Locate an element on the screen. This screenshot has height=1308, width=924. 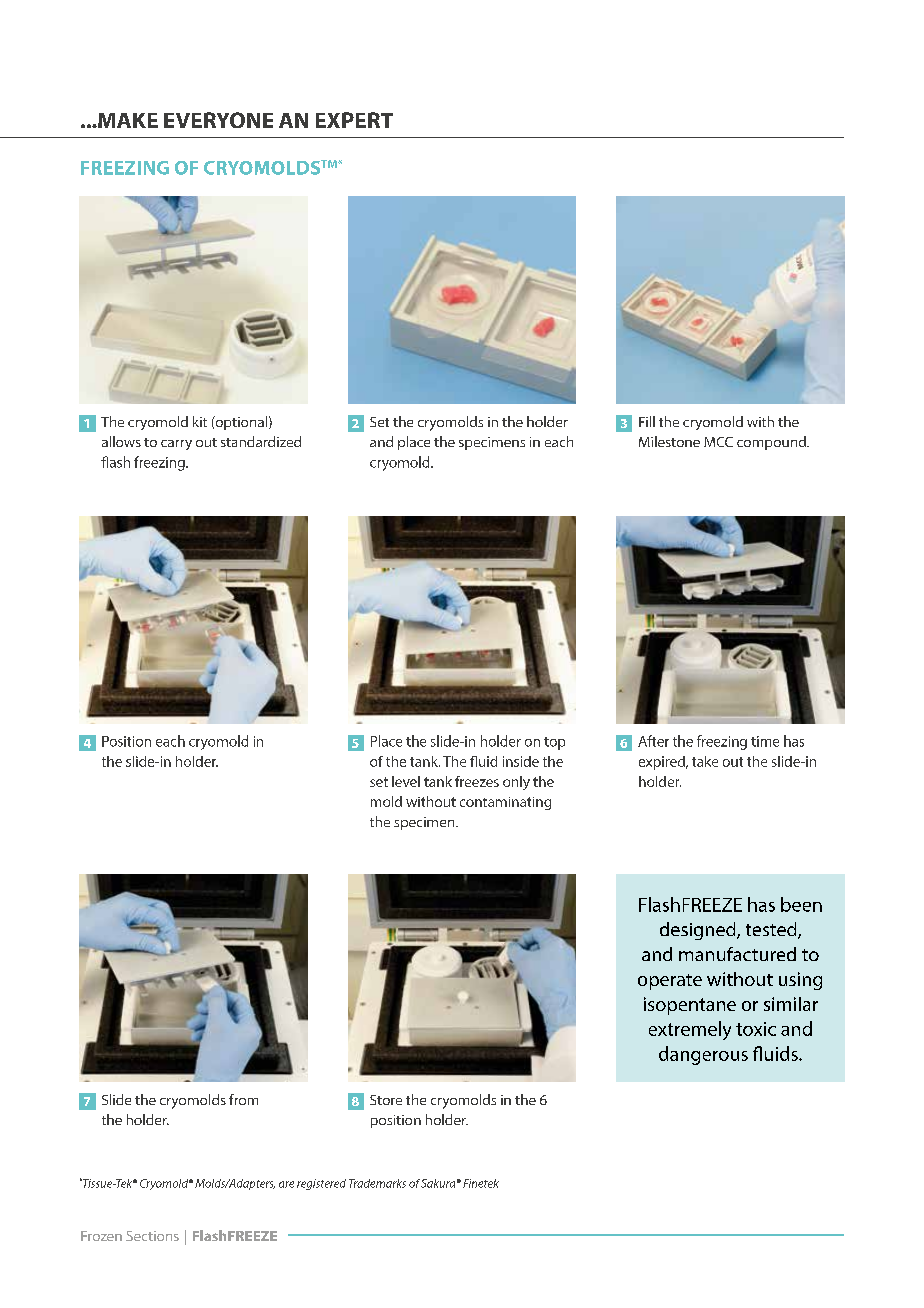
designed is located at coordinates (699, 931).
